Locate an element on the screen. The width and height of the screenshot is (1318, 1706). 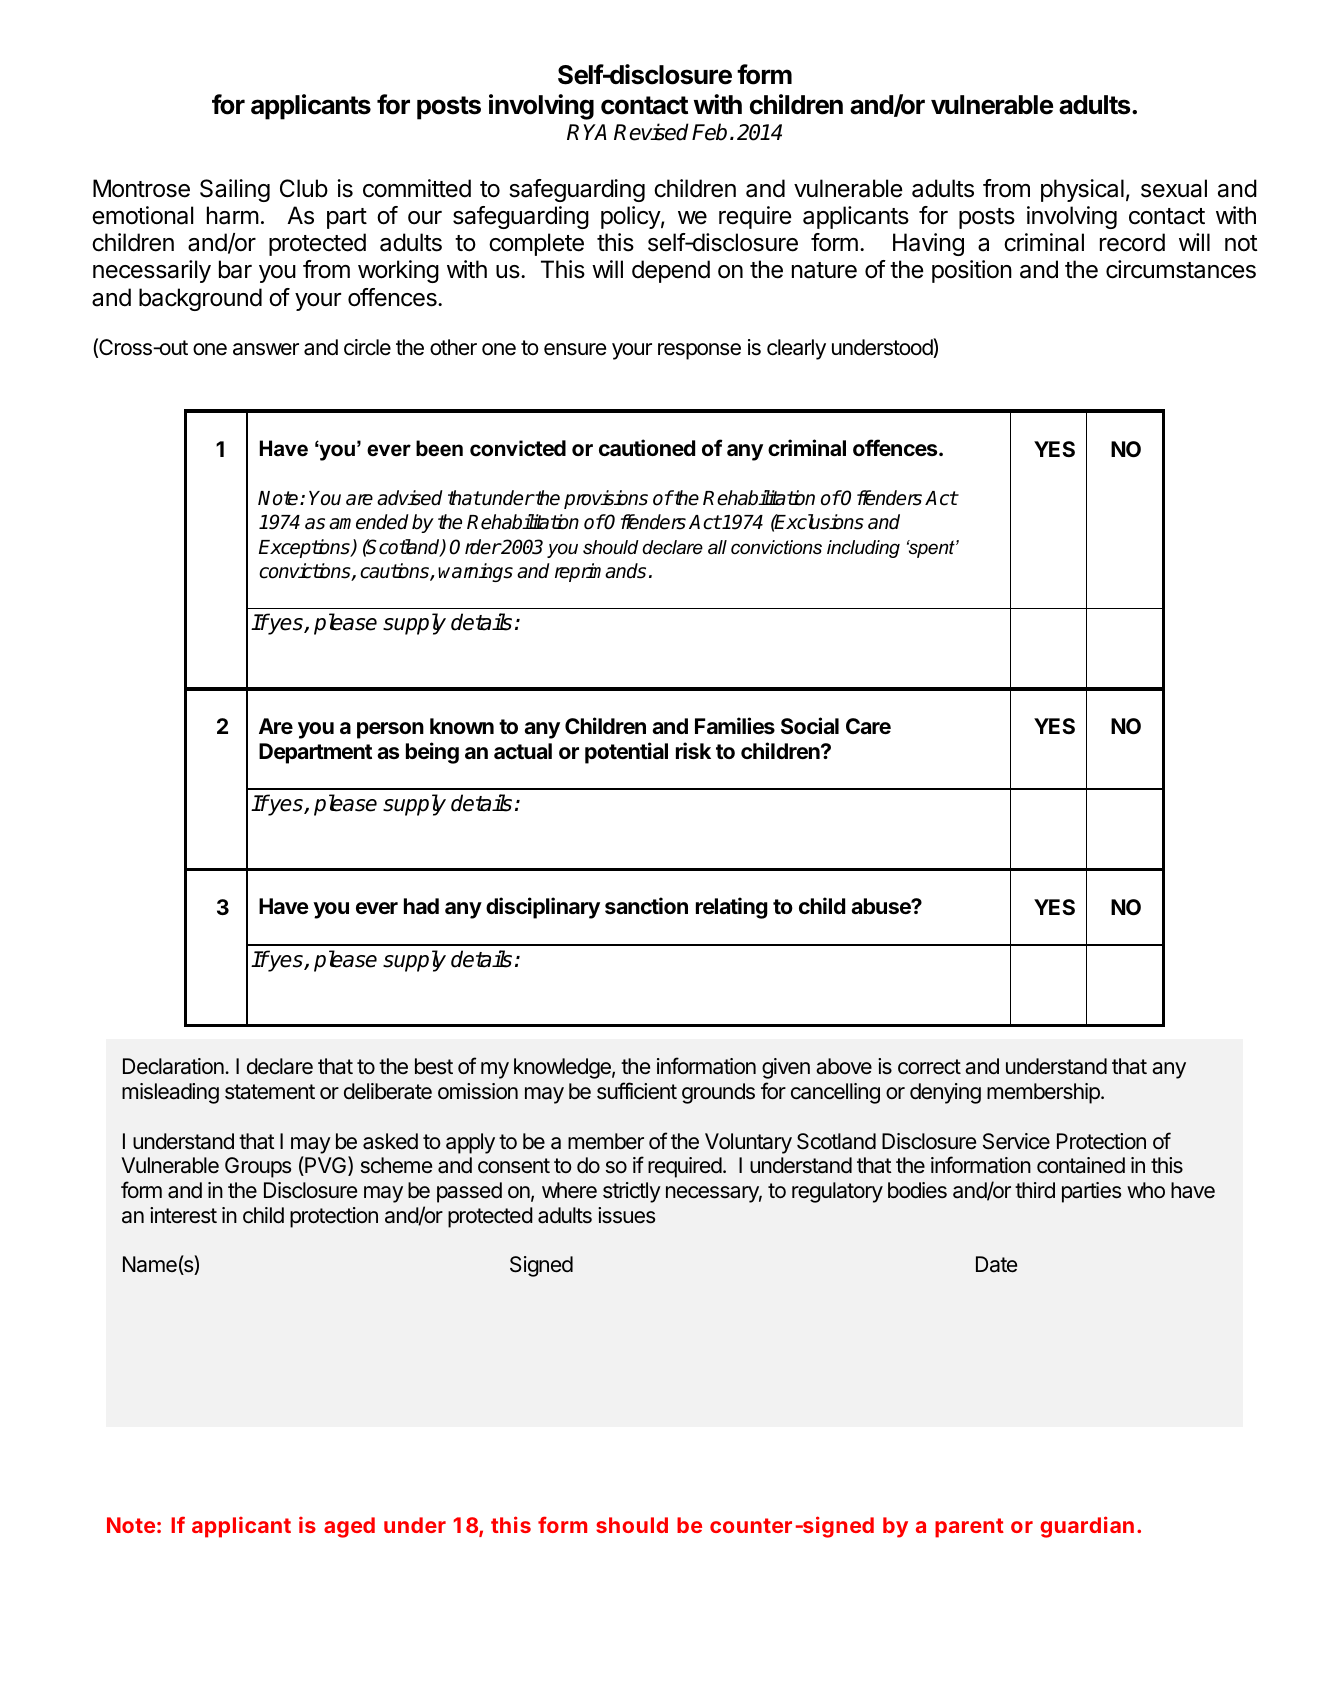
aged is located at coordinates (349, 1527).
